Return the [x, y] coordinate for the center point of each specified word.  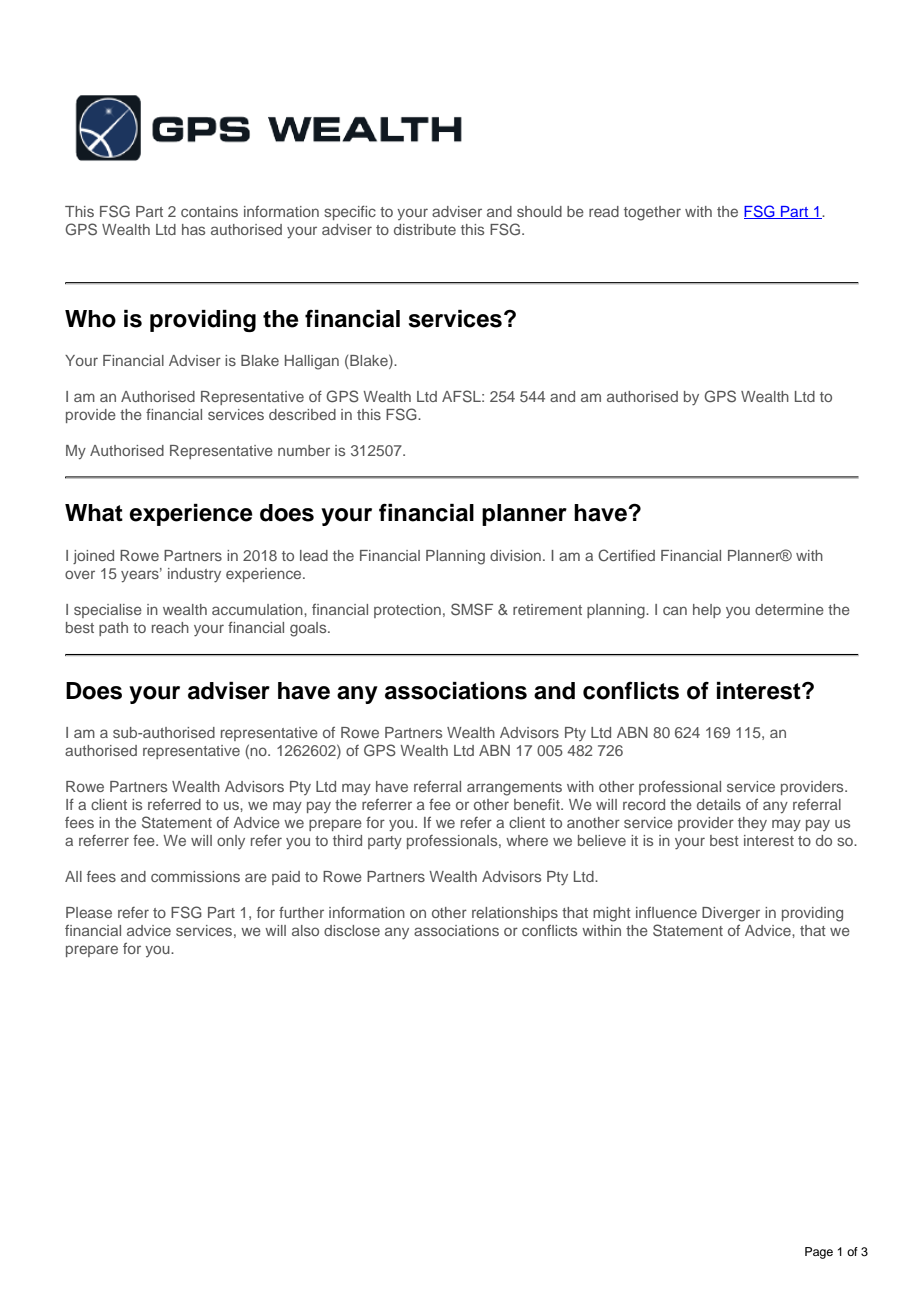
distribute [425, 229]
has [193, 229]
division [515, 555]
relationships [515, 914]
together [652, 213]
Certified [626, 555]
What [94, 513]
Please [89, 912]
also [305, 930]
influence [666, 912]
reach [170, 627]
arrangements [514, 789]
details [719, 804]
